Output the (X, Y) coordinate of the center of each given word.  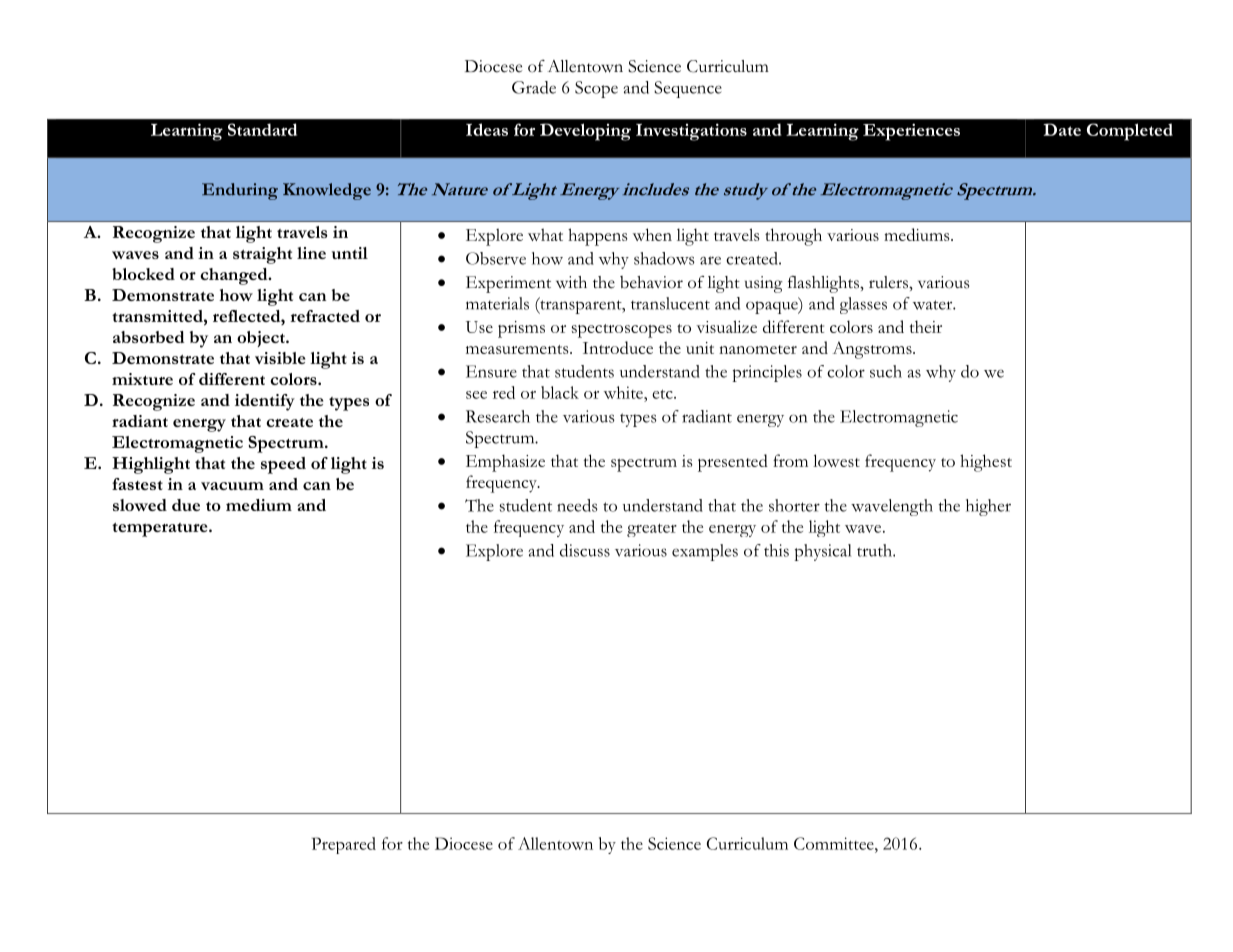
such (886, 371)
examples (705, 552)
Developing (585, 132)
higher (988, 507)
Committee (835, 843)
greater (652, 530)
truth (875, 550)
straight (262, 255)
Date (1062, 129)
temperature (161, 530)
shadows (664, 258)
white (624, 392)
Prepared (344, 845)
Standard (262, 129)
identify (265, 402)
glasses (863, 305)
